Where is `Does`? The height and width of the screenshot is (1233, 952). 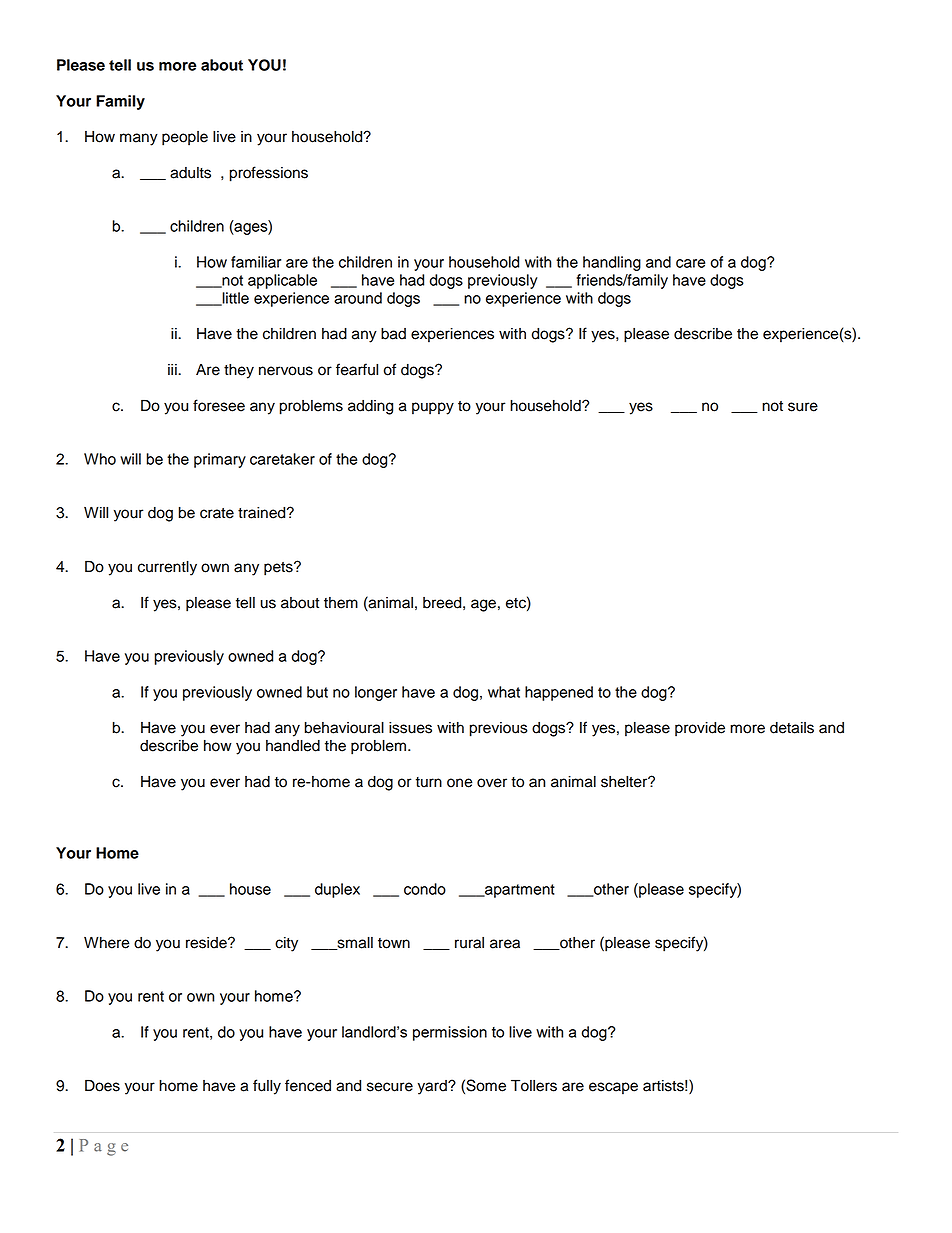
Does is located at coordinates (102, 1085).
